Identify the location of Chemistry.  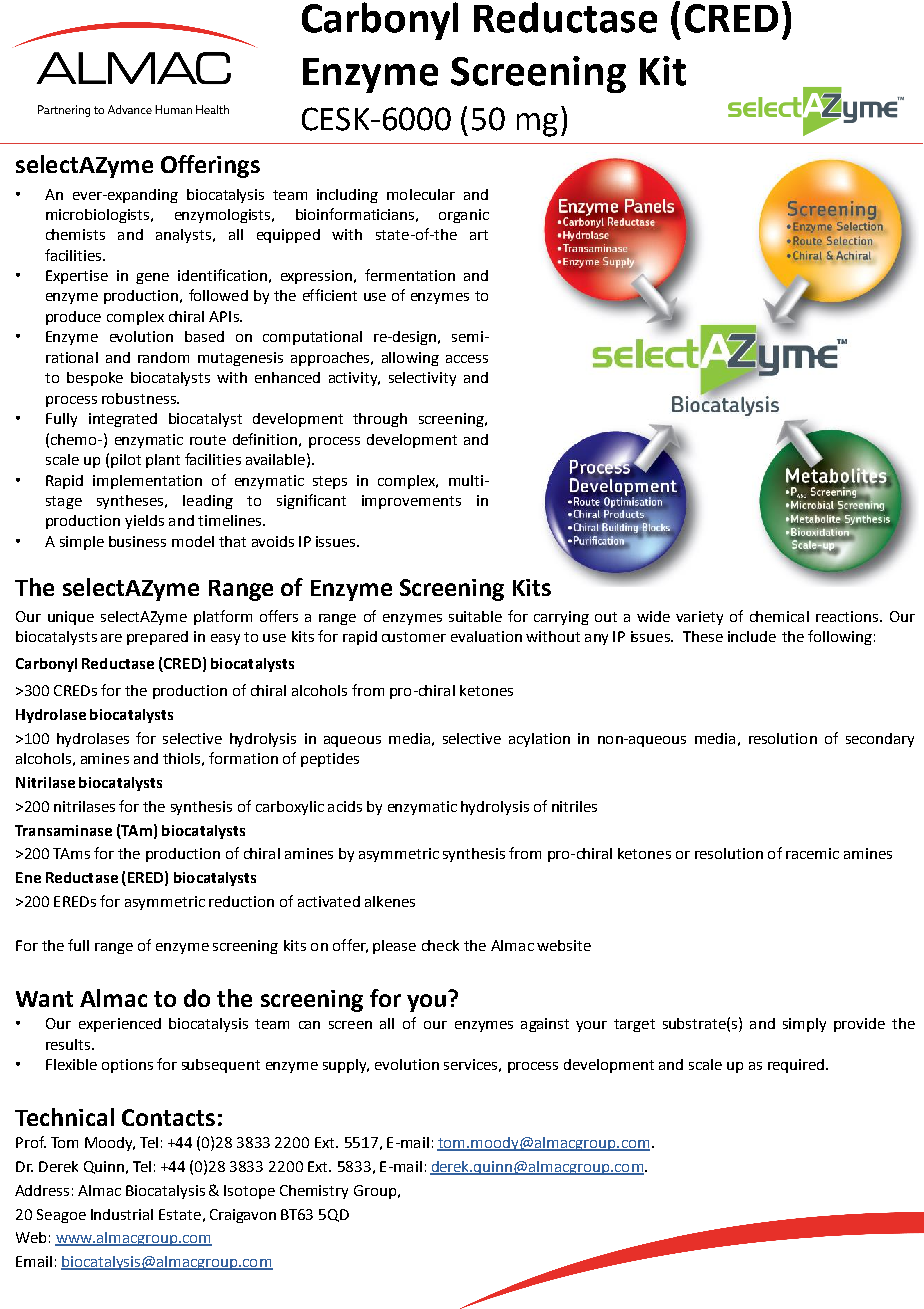
(314, 1192).
